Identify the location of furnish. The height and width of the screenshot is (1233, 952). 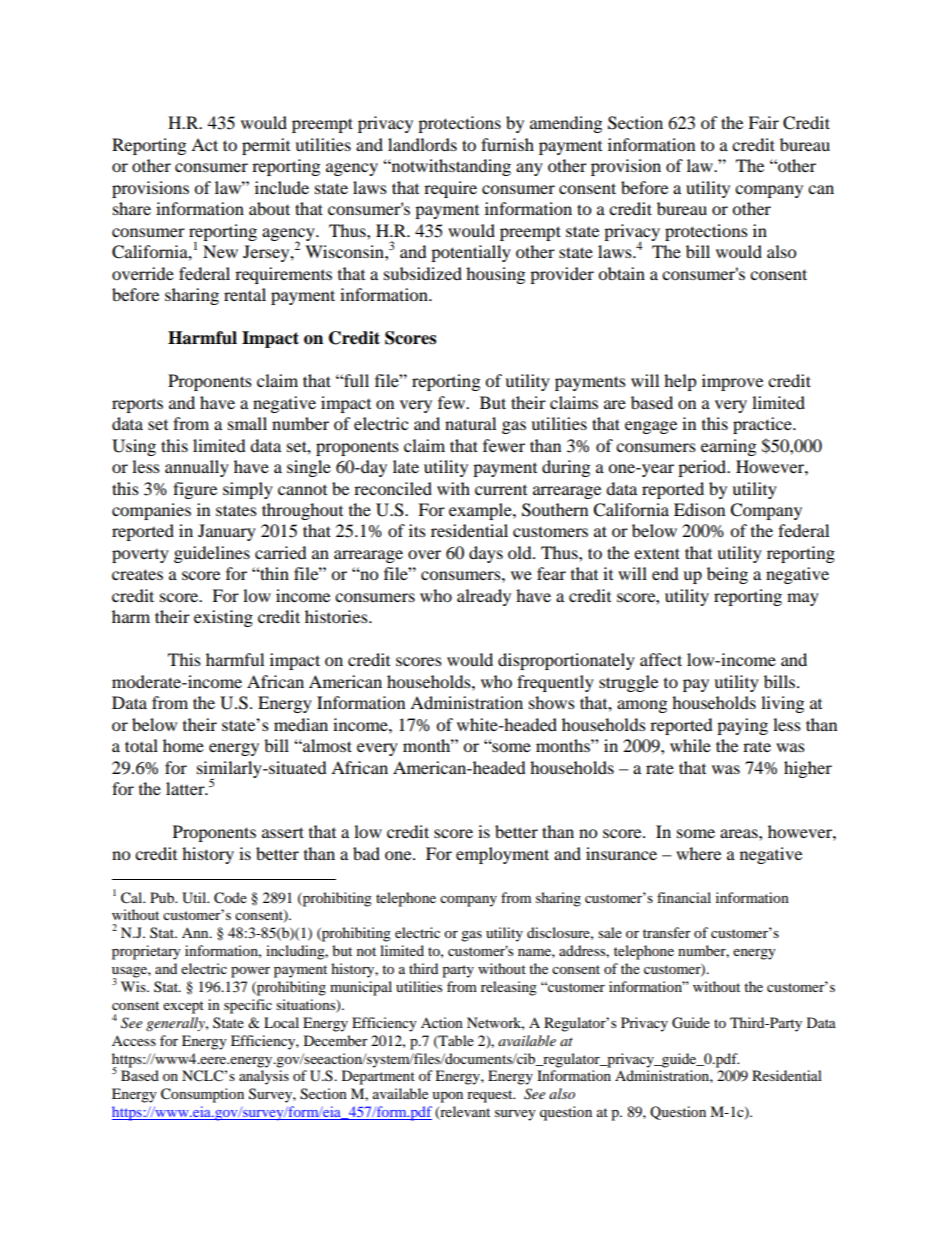
(507, 144).
